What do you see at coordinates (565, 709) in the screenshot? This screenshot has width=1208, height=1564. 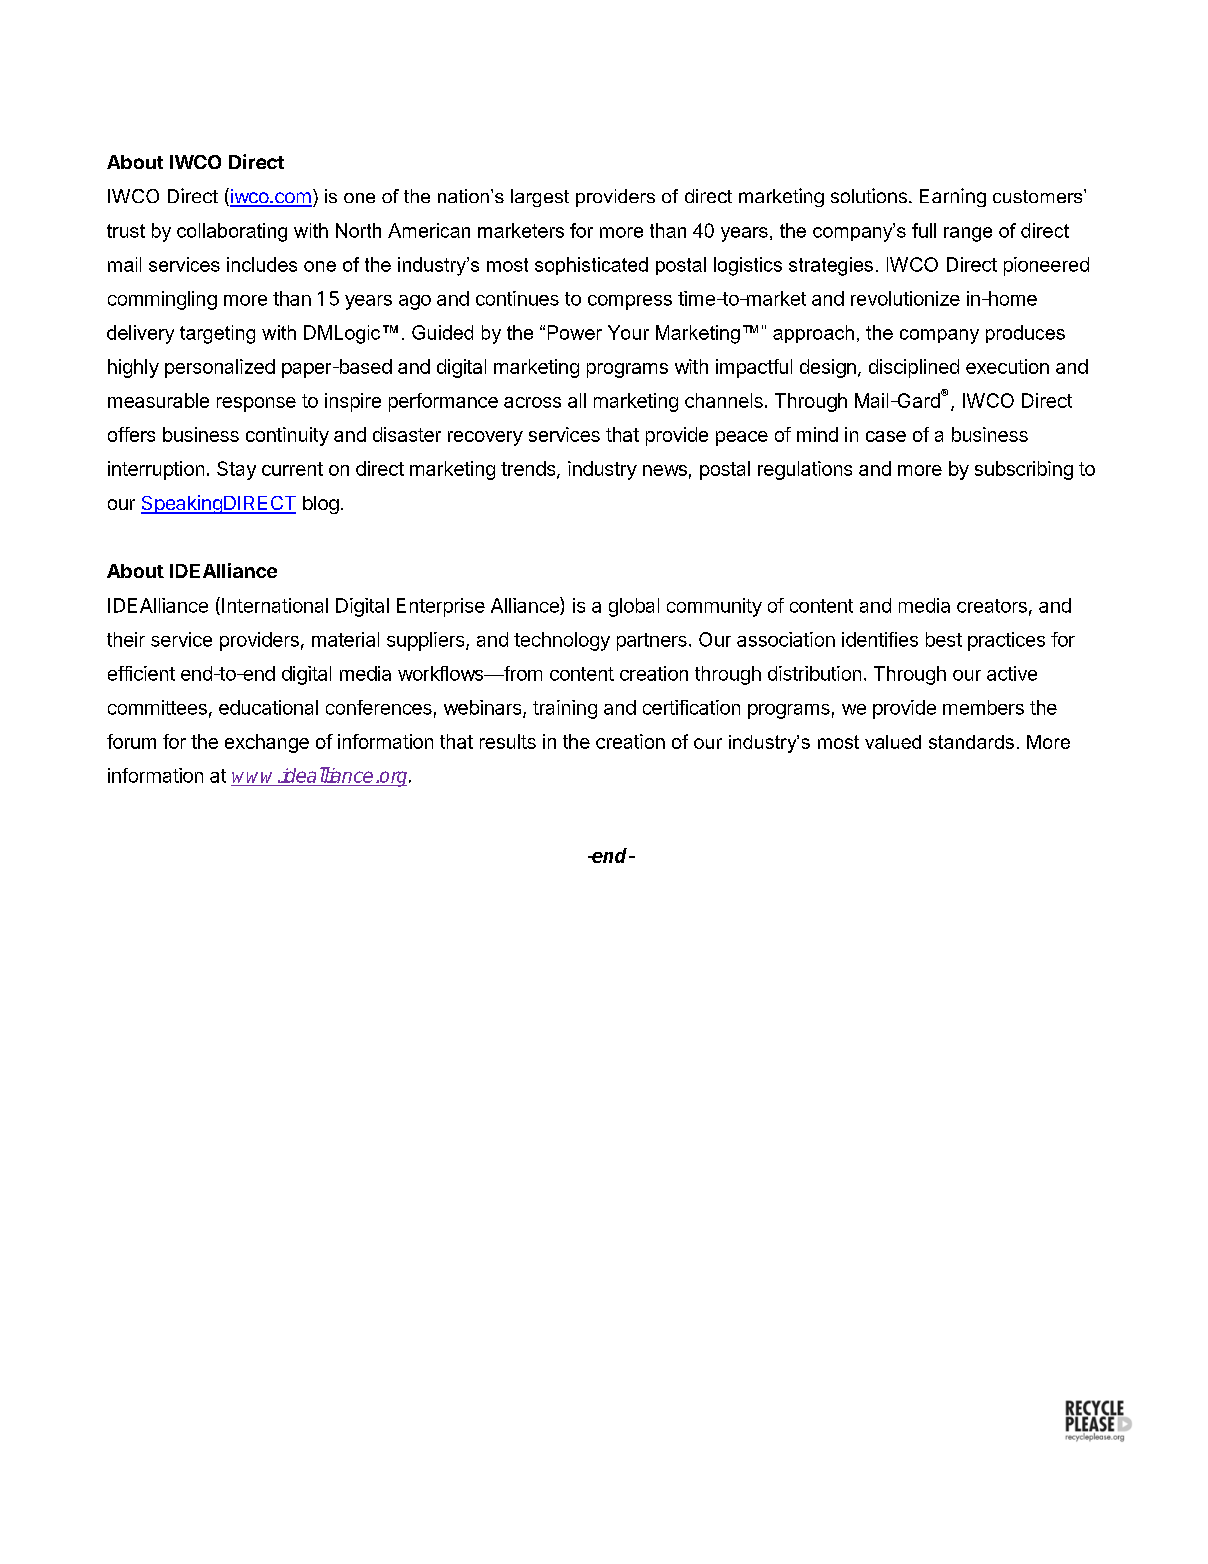 I see `training` at bounding box center [565, 709].
